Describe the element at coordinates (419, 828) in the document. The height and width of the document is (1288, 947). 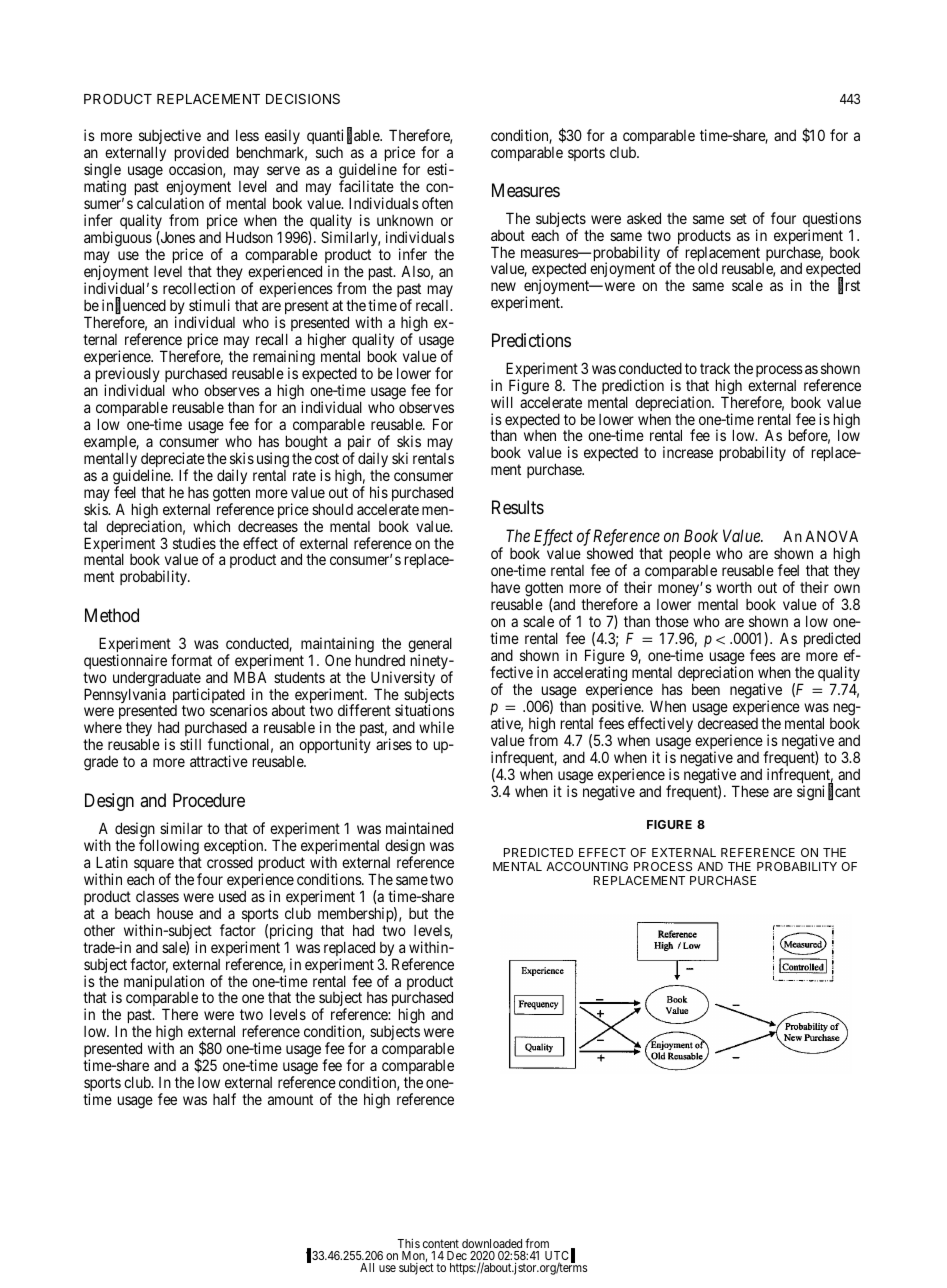
I see `maintained` at that location.
